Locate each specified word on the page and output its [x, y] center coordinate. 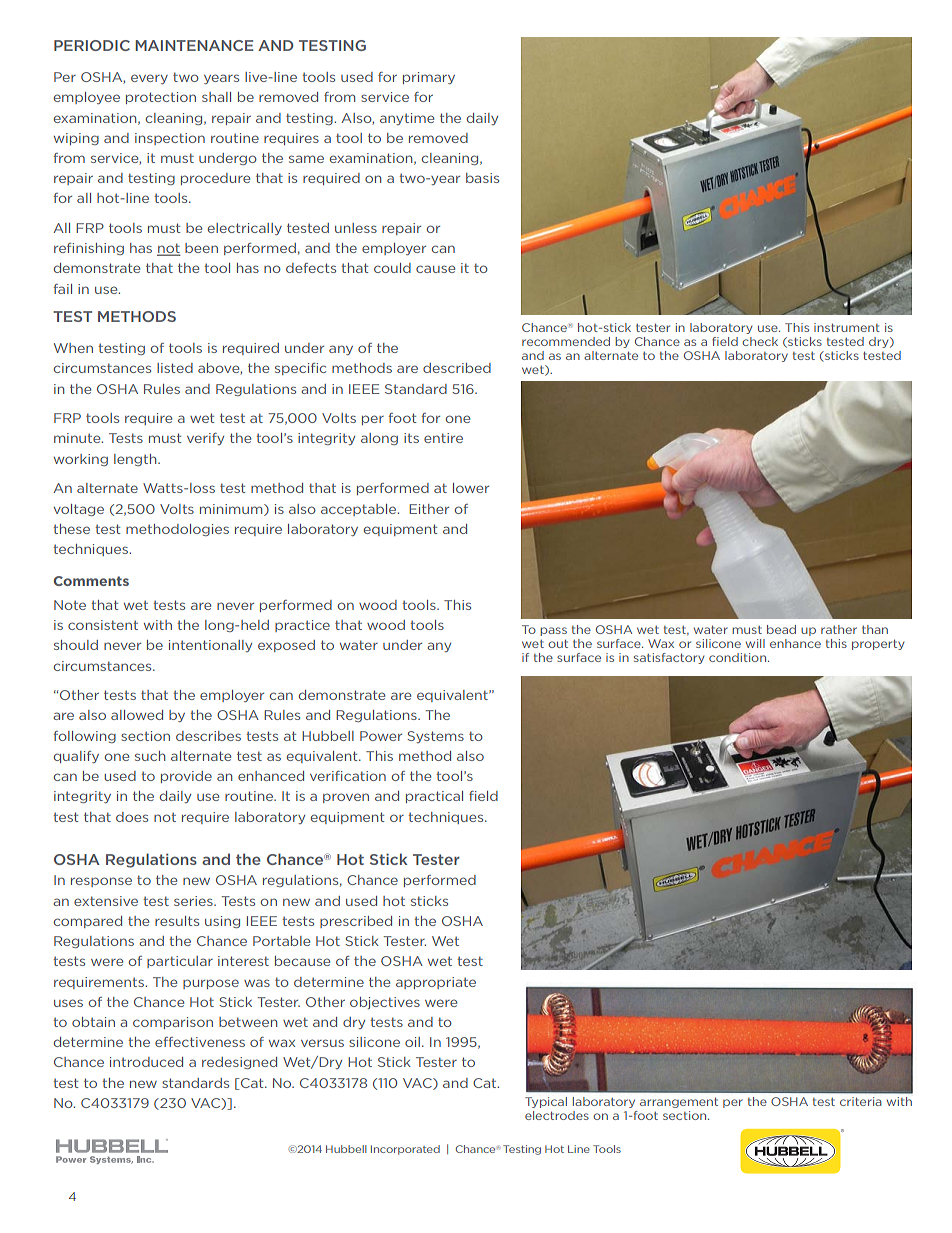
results [177, 921]
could [392, 268]
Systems [435, 737]
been [201, 248]
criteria [861, 1101]
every [149, 79]
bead [781, 629]
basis [482, 178]
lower [471, 488]
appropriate [436, 983]
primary [429, 78]
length [136, 460]
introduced [146, 1062]
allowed [137, 715]
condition [739, 657]
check [760, 341]
